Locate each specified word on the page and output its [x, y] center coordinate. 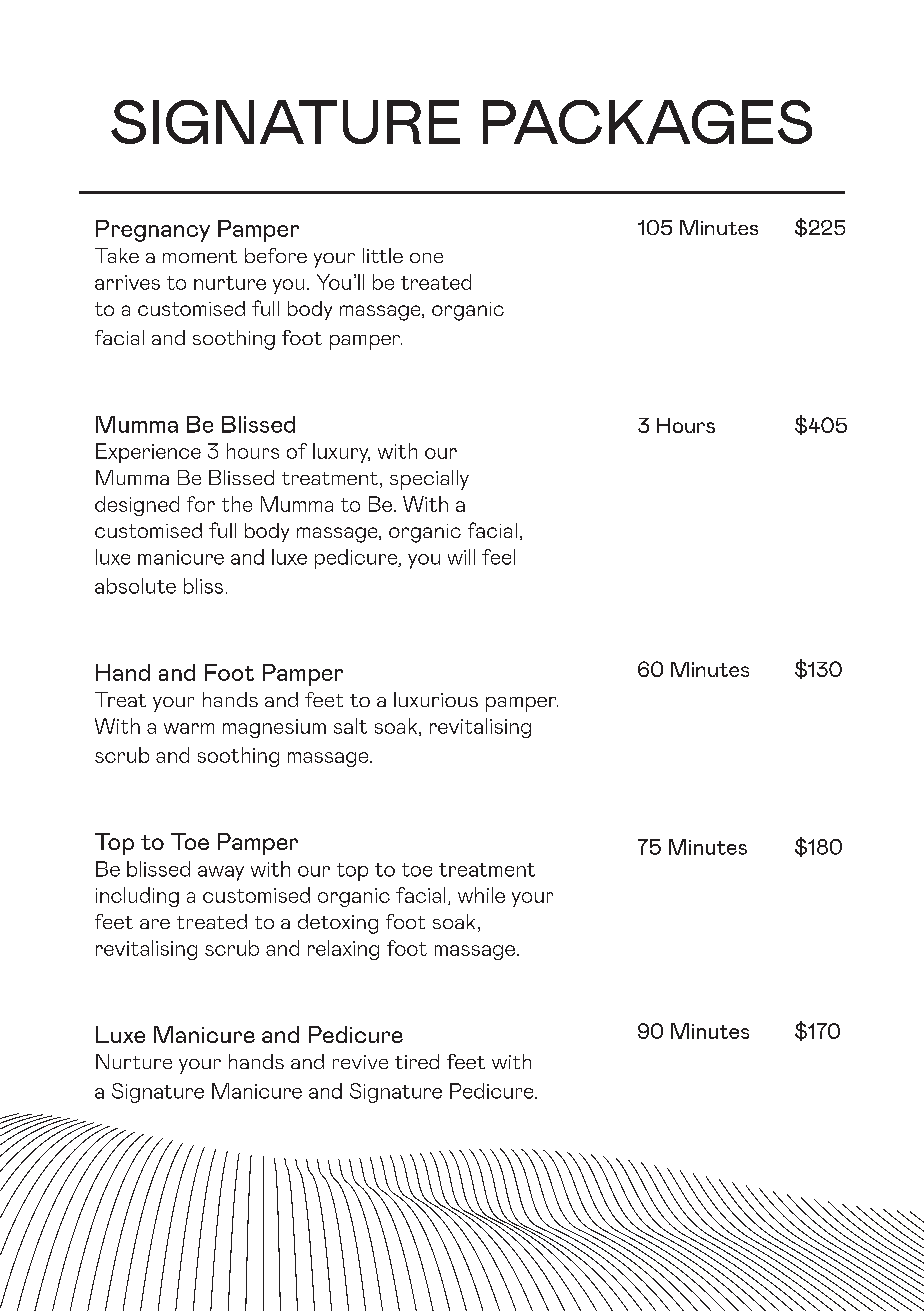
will [461, 557]
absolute [135, 586]
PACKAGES [647, 122]
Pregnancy [153, 231]
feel [498, 557]
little [383, 255]
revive [360, 1062]
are [155, 924]
